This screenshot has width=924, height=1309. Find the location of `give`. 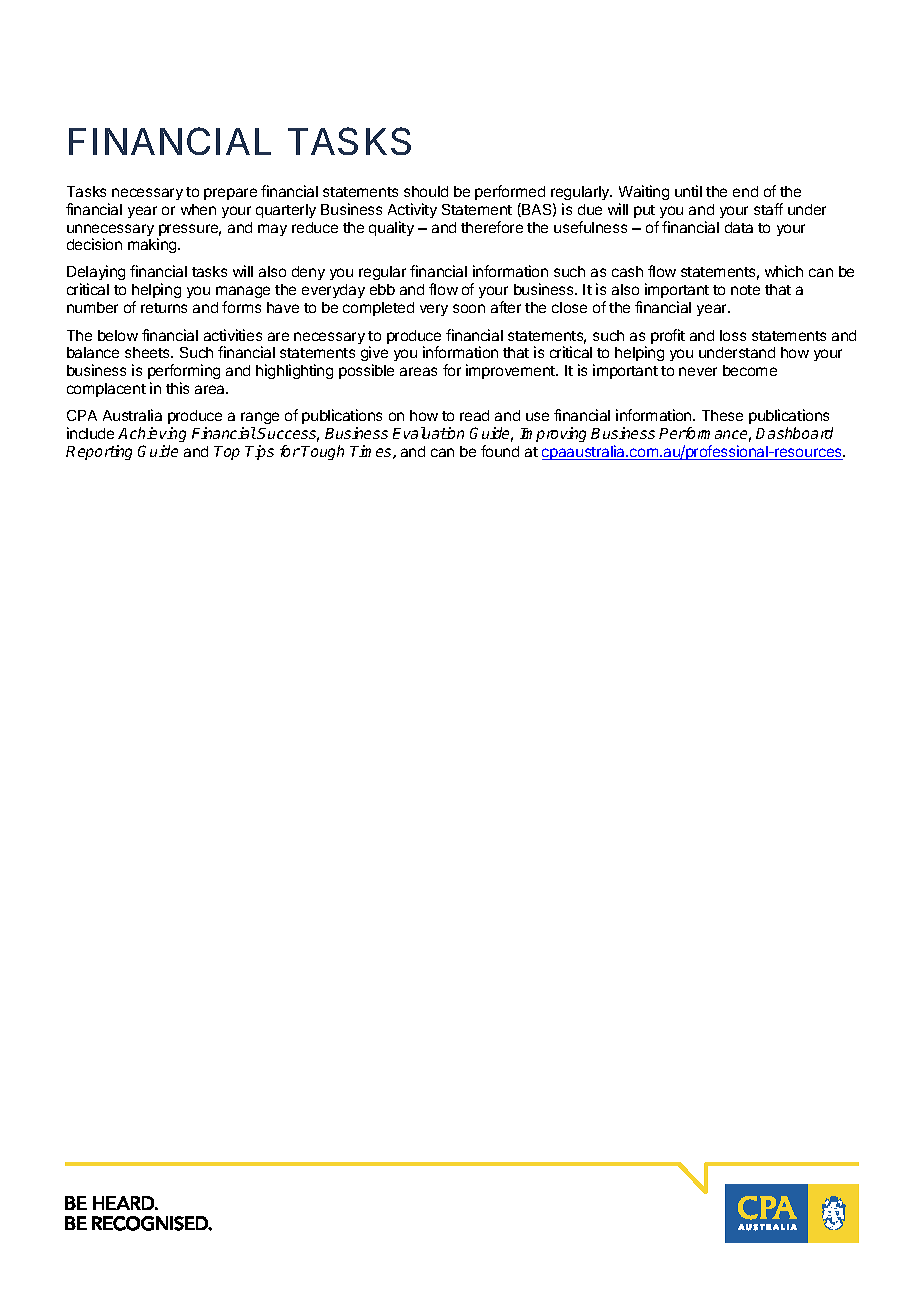

give is located at coordinates (374, 355).
